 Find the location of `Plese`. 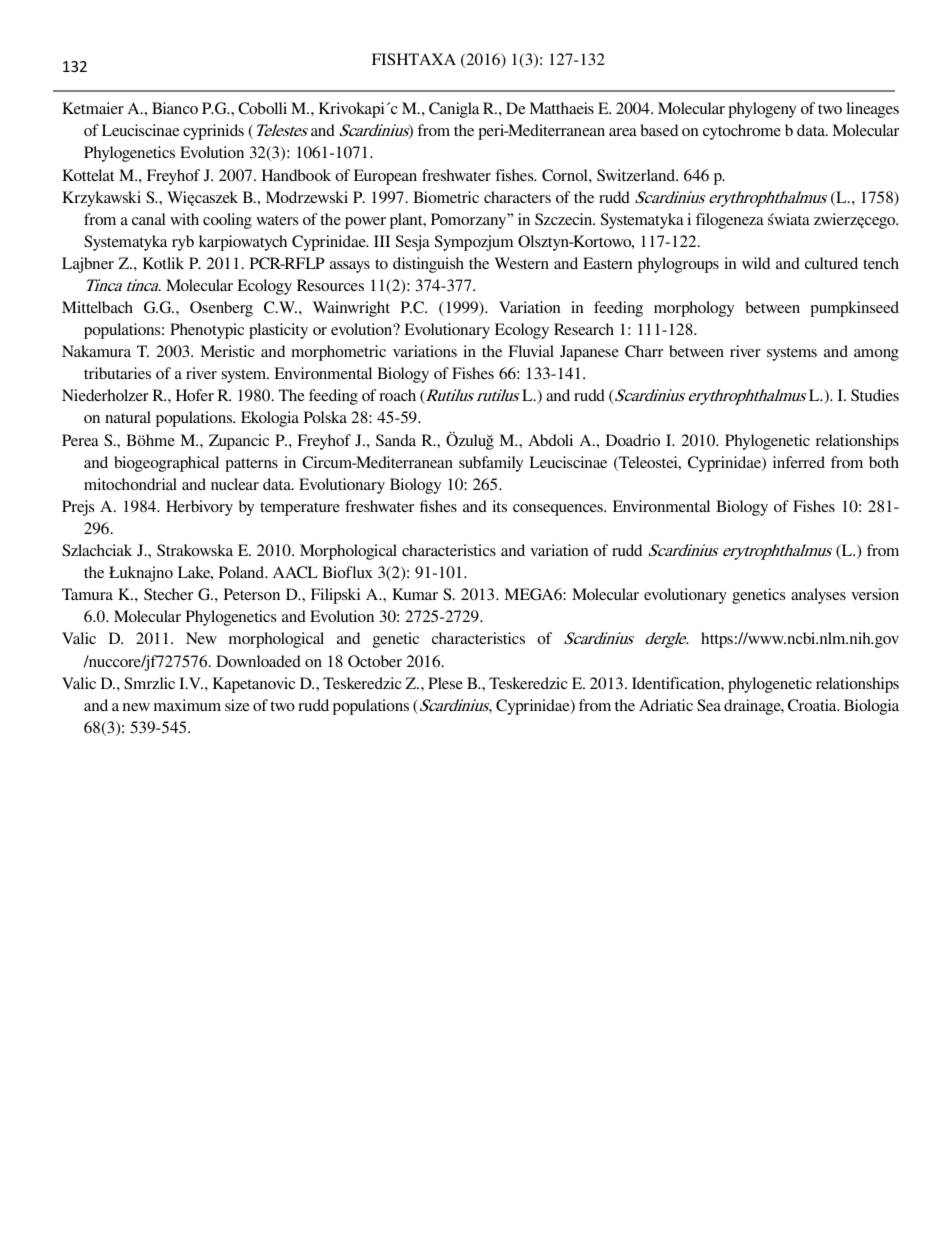

Plese is located at coordinates (445, 683).
